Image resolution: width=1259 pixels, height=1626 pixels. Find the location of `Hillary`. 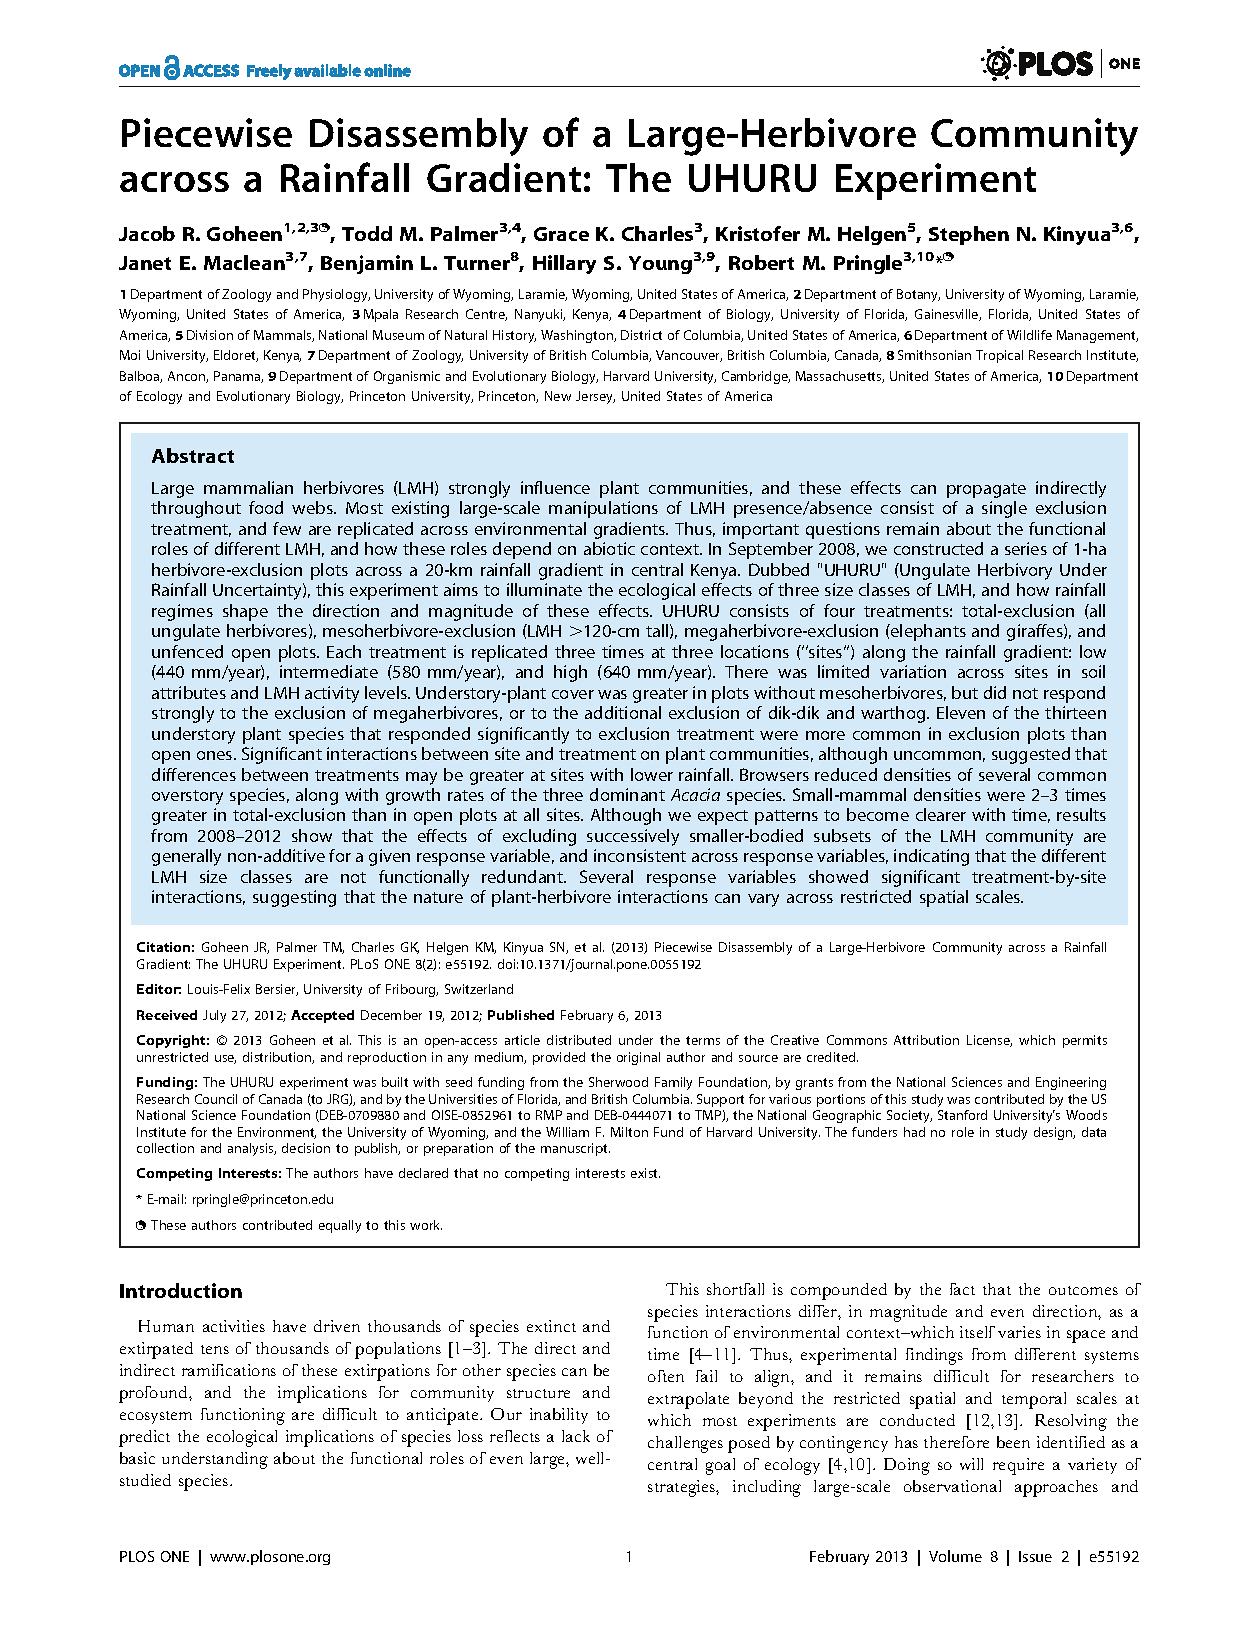

Hillary is located at coordinates (564, 264).
